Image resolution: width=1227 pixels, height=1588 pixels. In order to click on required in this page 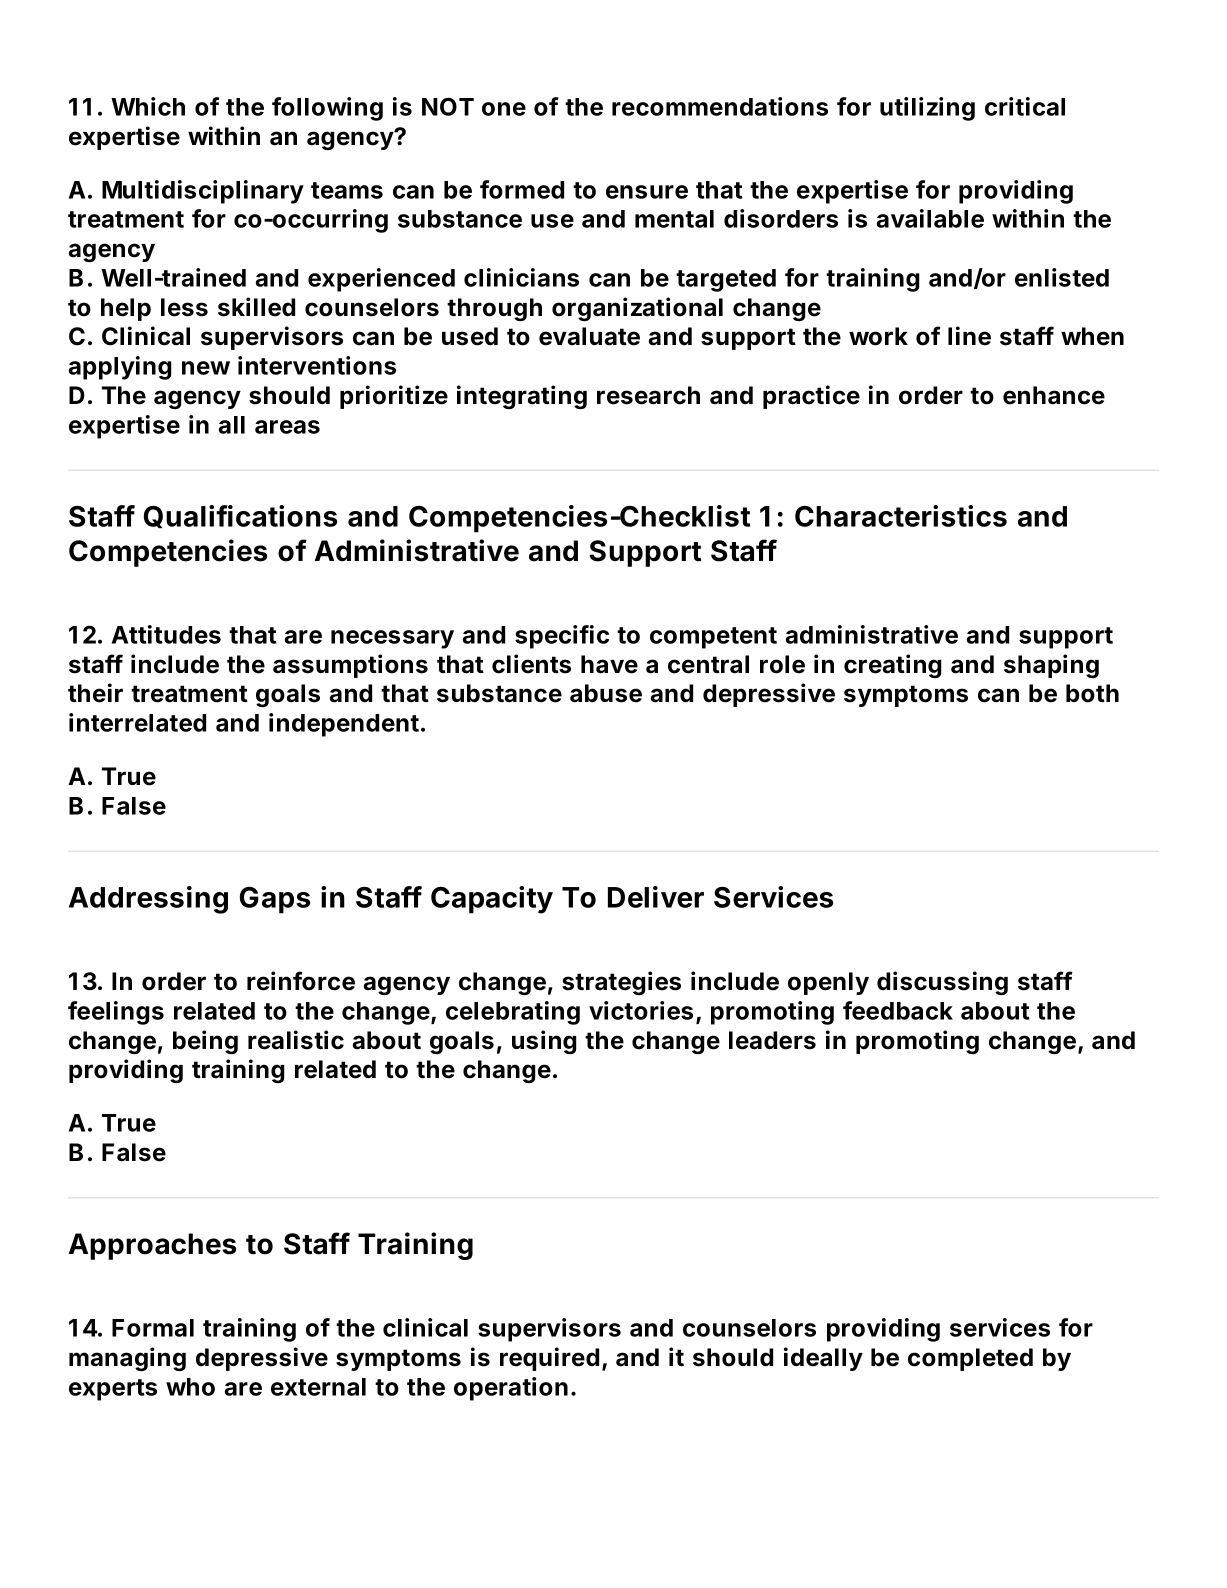, I will do `click(549, 1359)`.
